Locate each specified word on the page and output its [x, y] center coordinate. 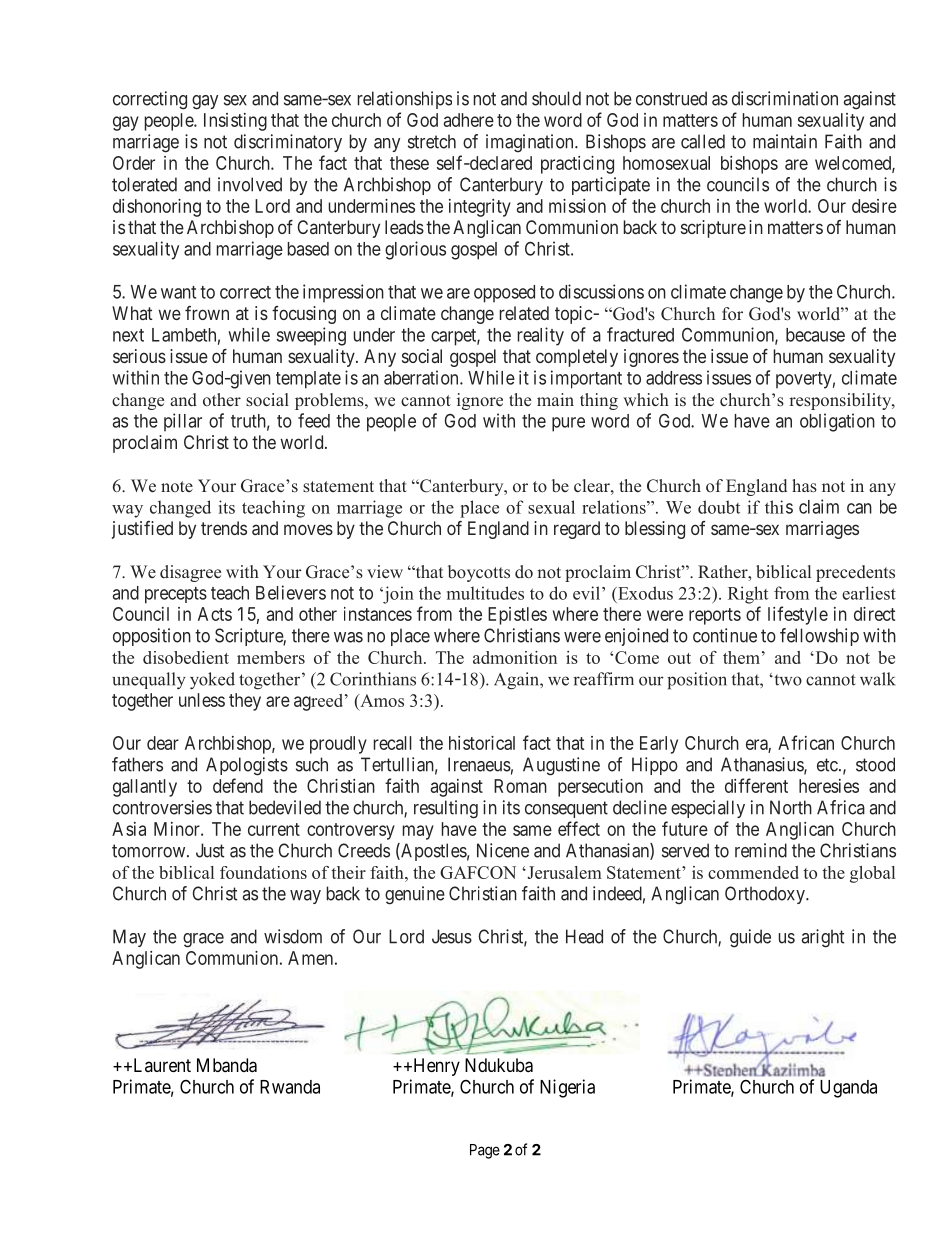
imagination [531, 143]
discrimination [785, 98]
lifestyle [798, 615]
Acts [215, 614]
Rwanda [290, 1087]
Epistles [517, 616]
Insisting [235, 122]
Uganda [848, 1089]
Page [485, 1151]
